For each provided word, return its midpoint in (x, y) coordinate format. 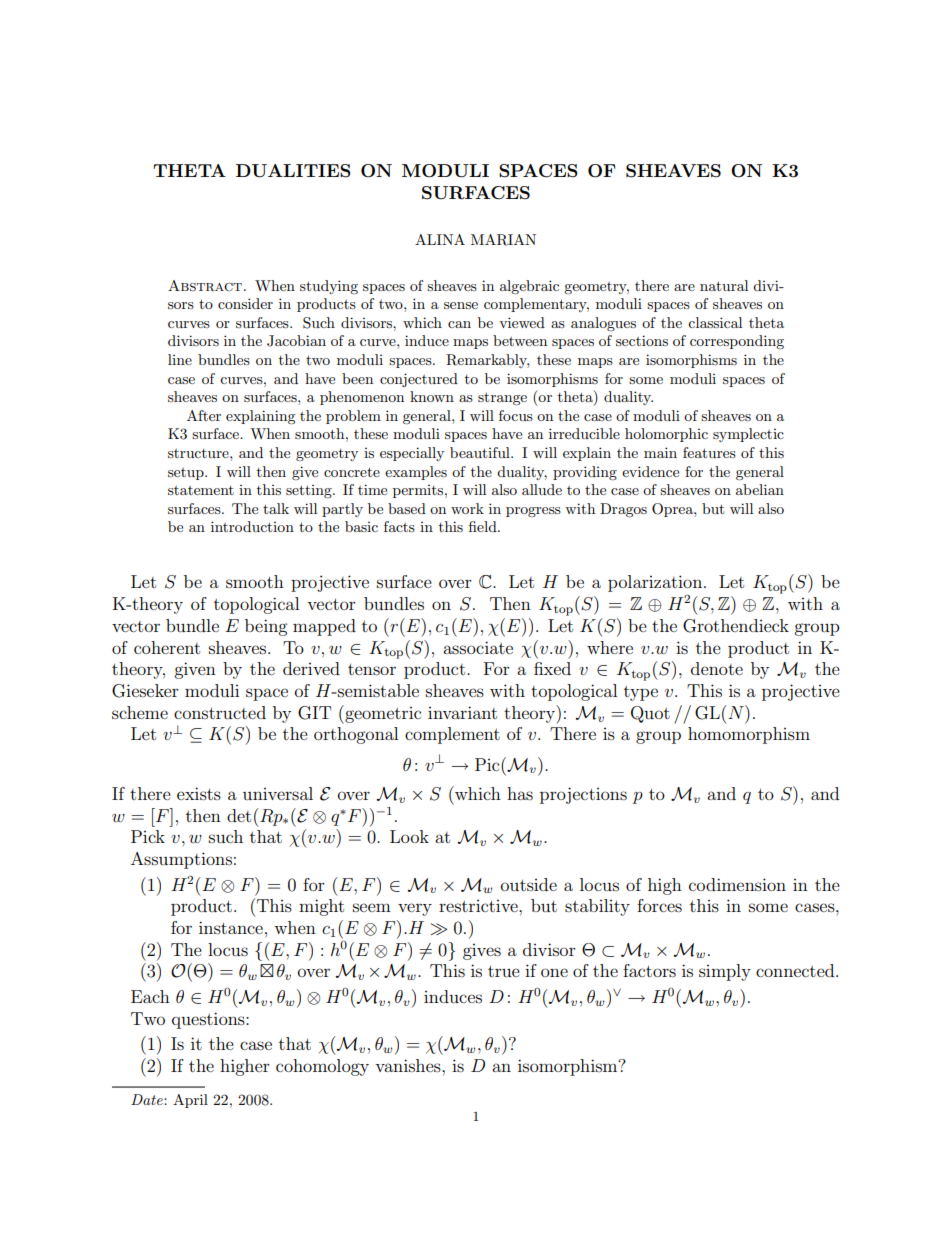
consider (245, 303)
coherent (167, 647)
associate (478, 647)
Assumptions (181, 860)
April (190, 1101)
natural (724, 285)
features (709, 452)
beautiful (481, 452)
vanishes (409, 1065)
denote (717, 668)
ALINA (440, 239)
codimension (737, 884)
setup (187, 474)
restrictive (479, 906)
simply (725, 972)
